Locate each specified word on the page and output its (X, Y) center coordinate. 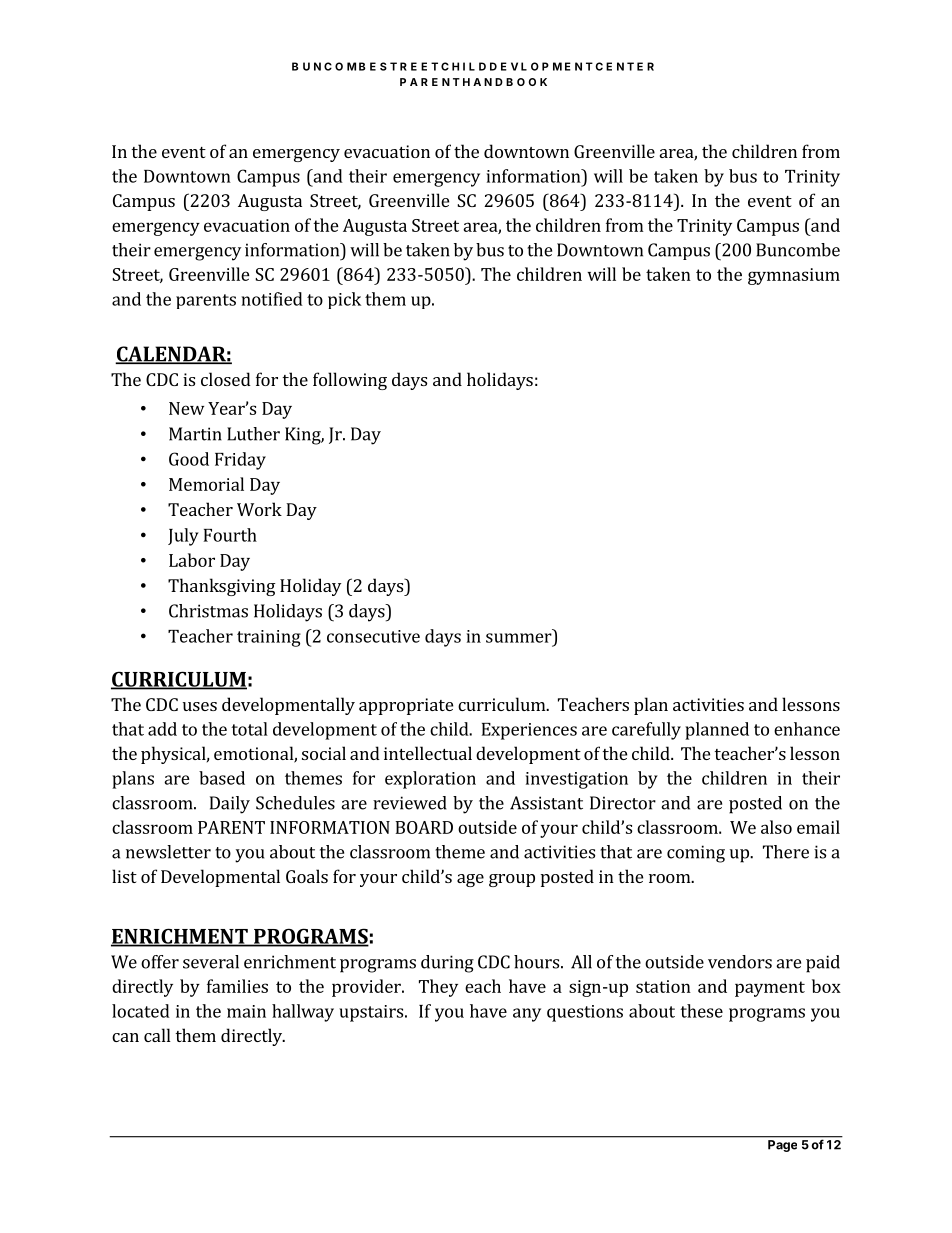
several (211, 962)
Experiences (529, 731)
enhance (807, 729)
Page (782, 1146)
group (512, 880)
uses (200, 706)
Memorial (206, 484)
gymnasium (794, 276)
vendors (740, 962)
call (157, 1035)
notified (272, 299)
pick (344, 300)
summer (519, 638)
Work (259, 509)
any (527, 1015)
